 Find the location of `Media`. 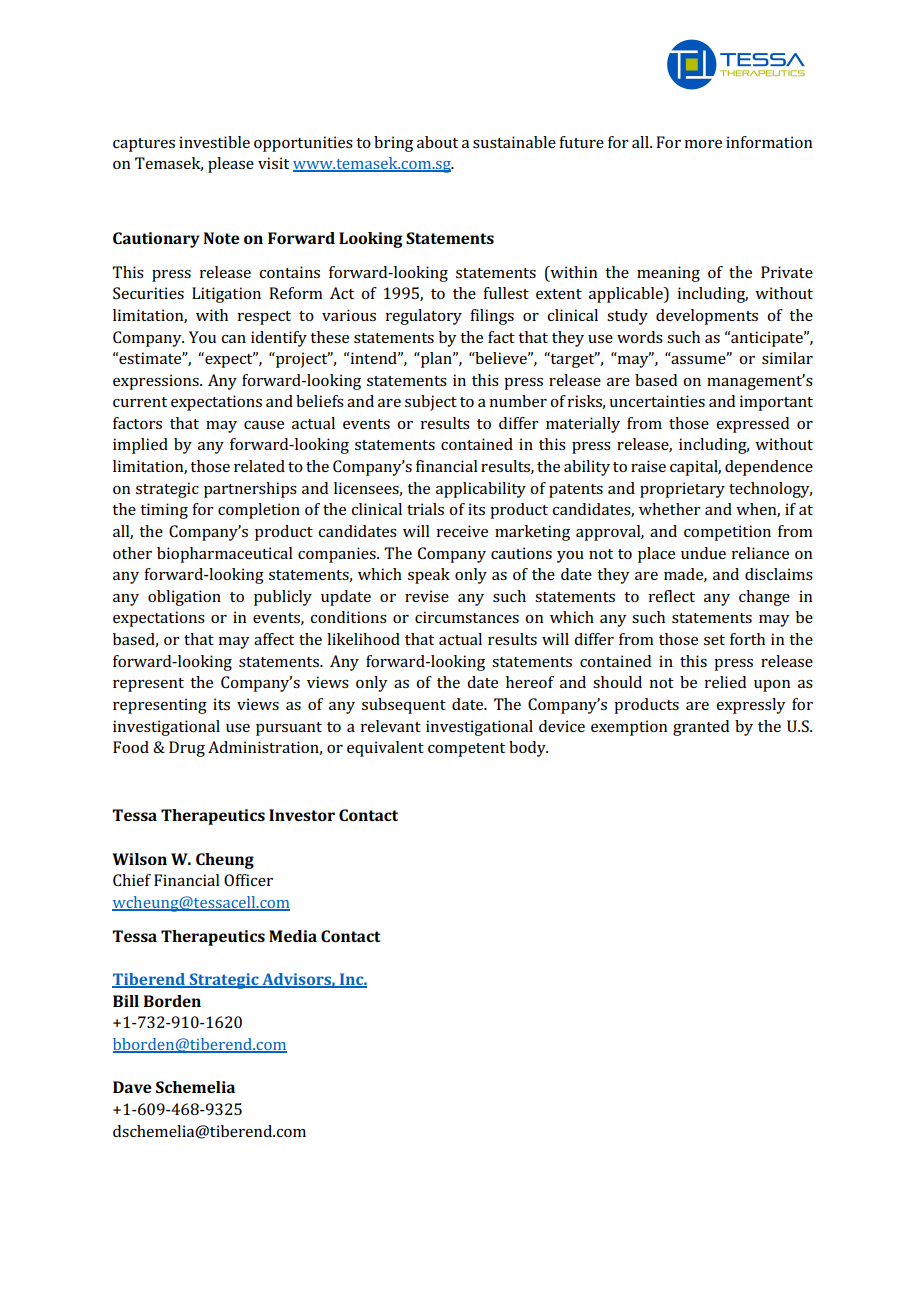

Media is located at coordinates (293, 936).
